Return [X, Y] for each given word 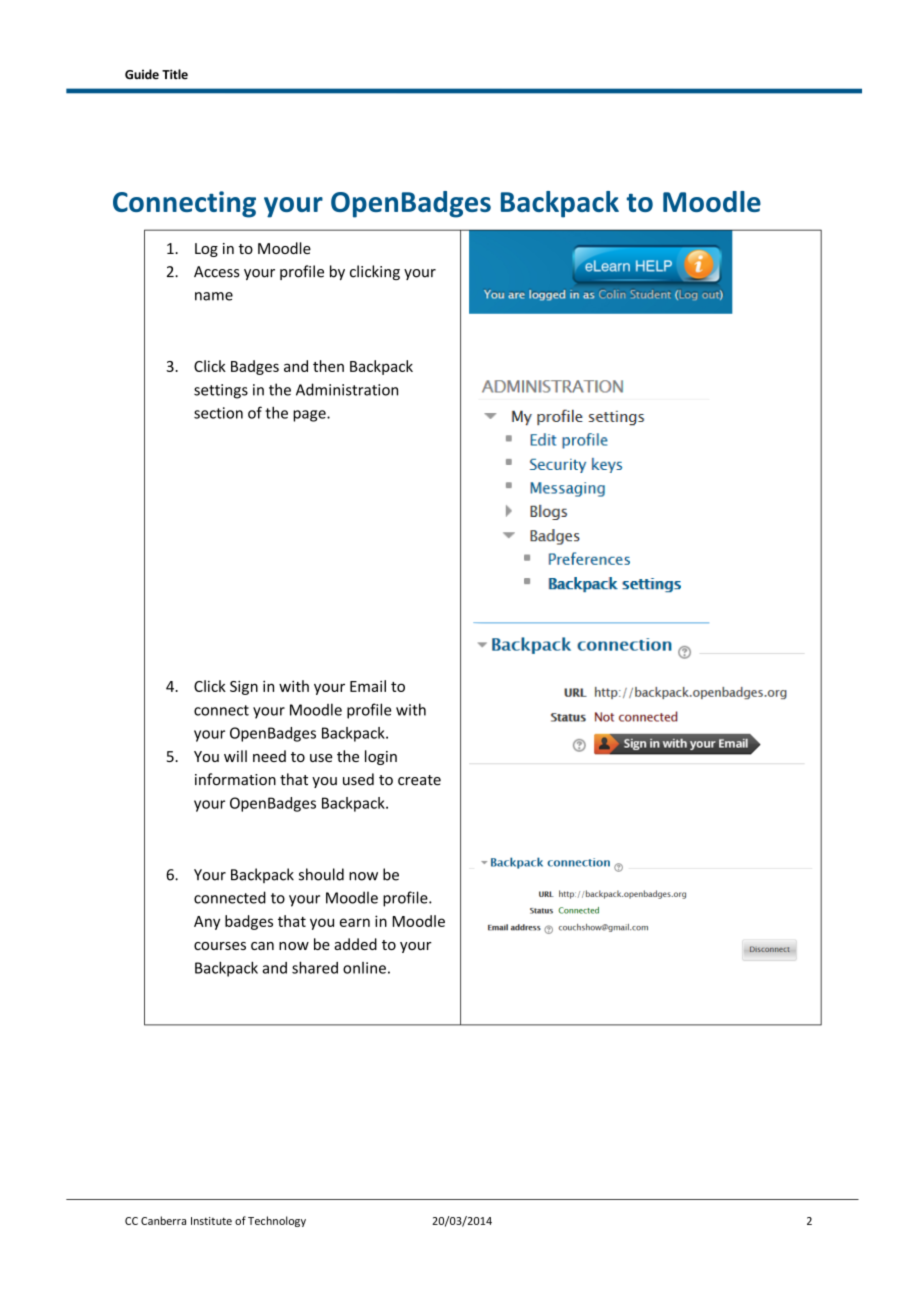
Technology [277, 1221]
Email [368, 686]
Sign [244, 687]
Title [175, 74]
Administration [347, 389]
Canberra [163, 1220]
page [310, 416]
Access [217, 272]
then [328, 366]
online [364, 968]
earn [355, 922]
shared [315, 967]
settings [221, 391]
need [269, 756]
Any [207, 923]
